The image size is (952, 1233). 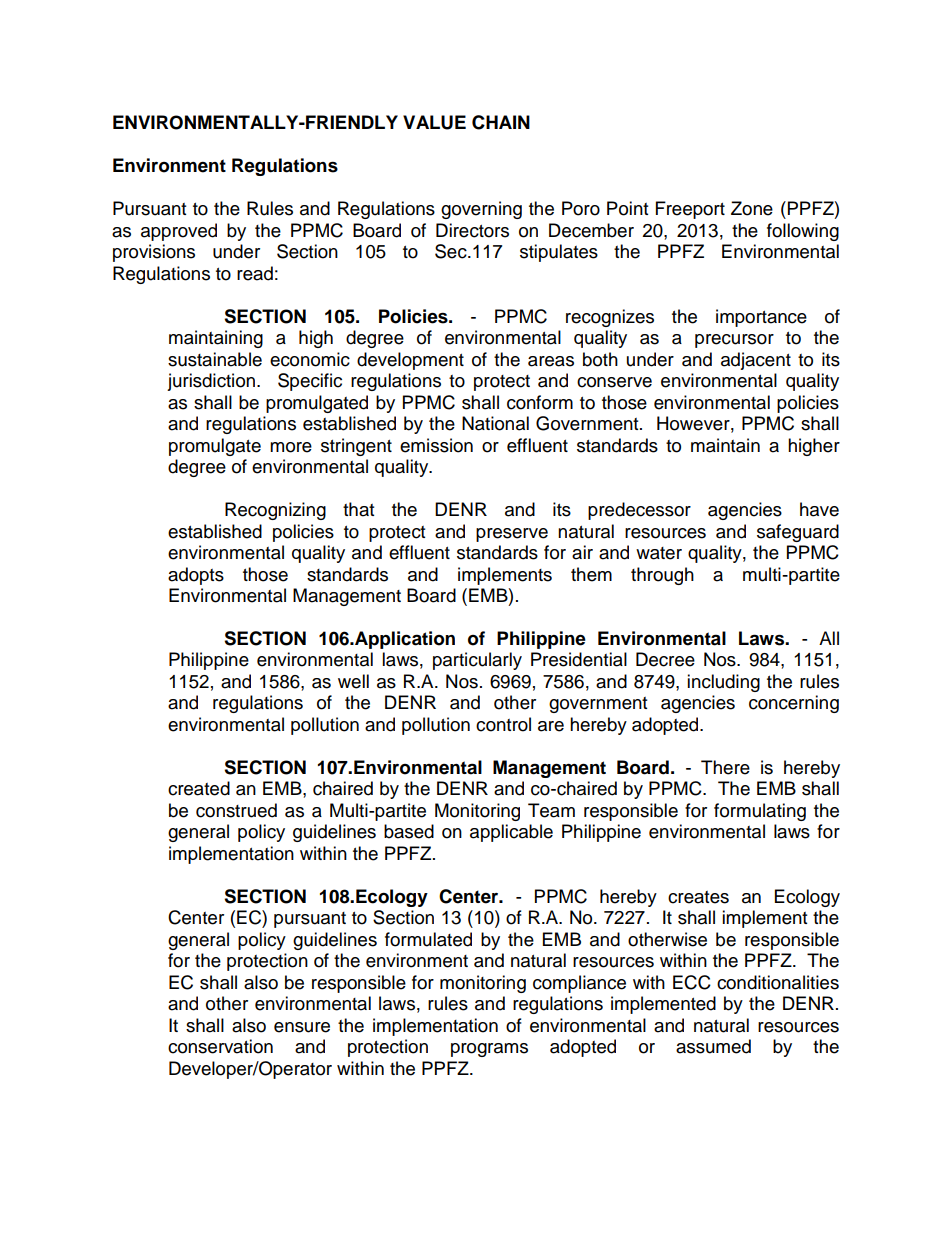 What do you see at coordinates (196, 576) in the screenshot?
I see `adopts` at bounding box center [196, 576].
